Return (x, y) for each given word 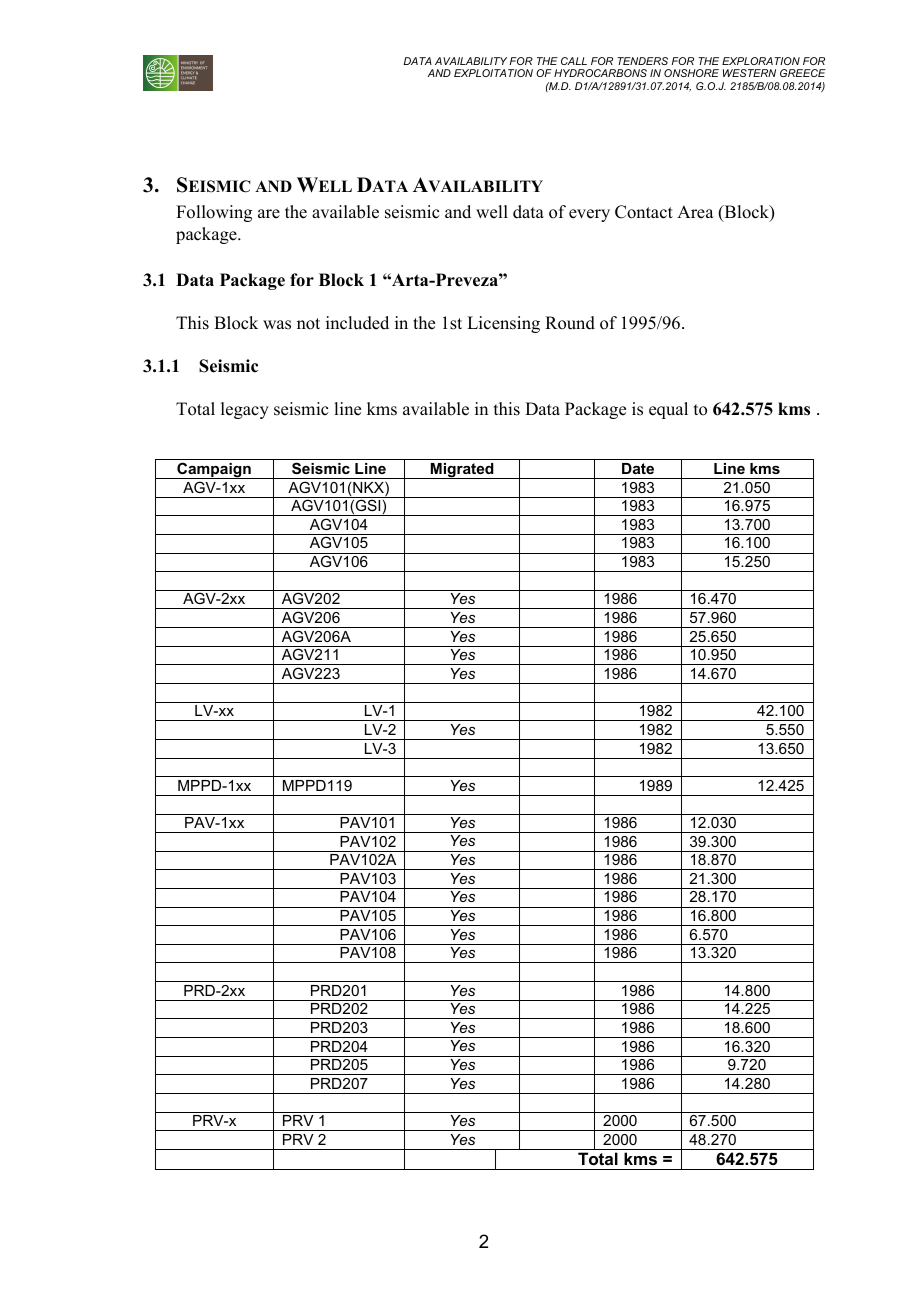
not (308, 324)
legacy (245, 410)
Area (695, 212)
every (589, 215)
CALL (574, 61)
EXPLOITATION (493, 73)
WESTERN (749, 73)
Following (214, 213)
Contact (644, 212)
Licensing (503, 324)
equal (668, 410)
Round (570, 323)
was (277, 325)
